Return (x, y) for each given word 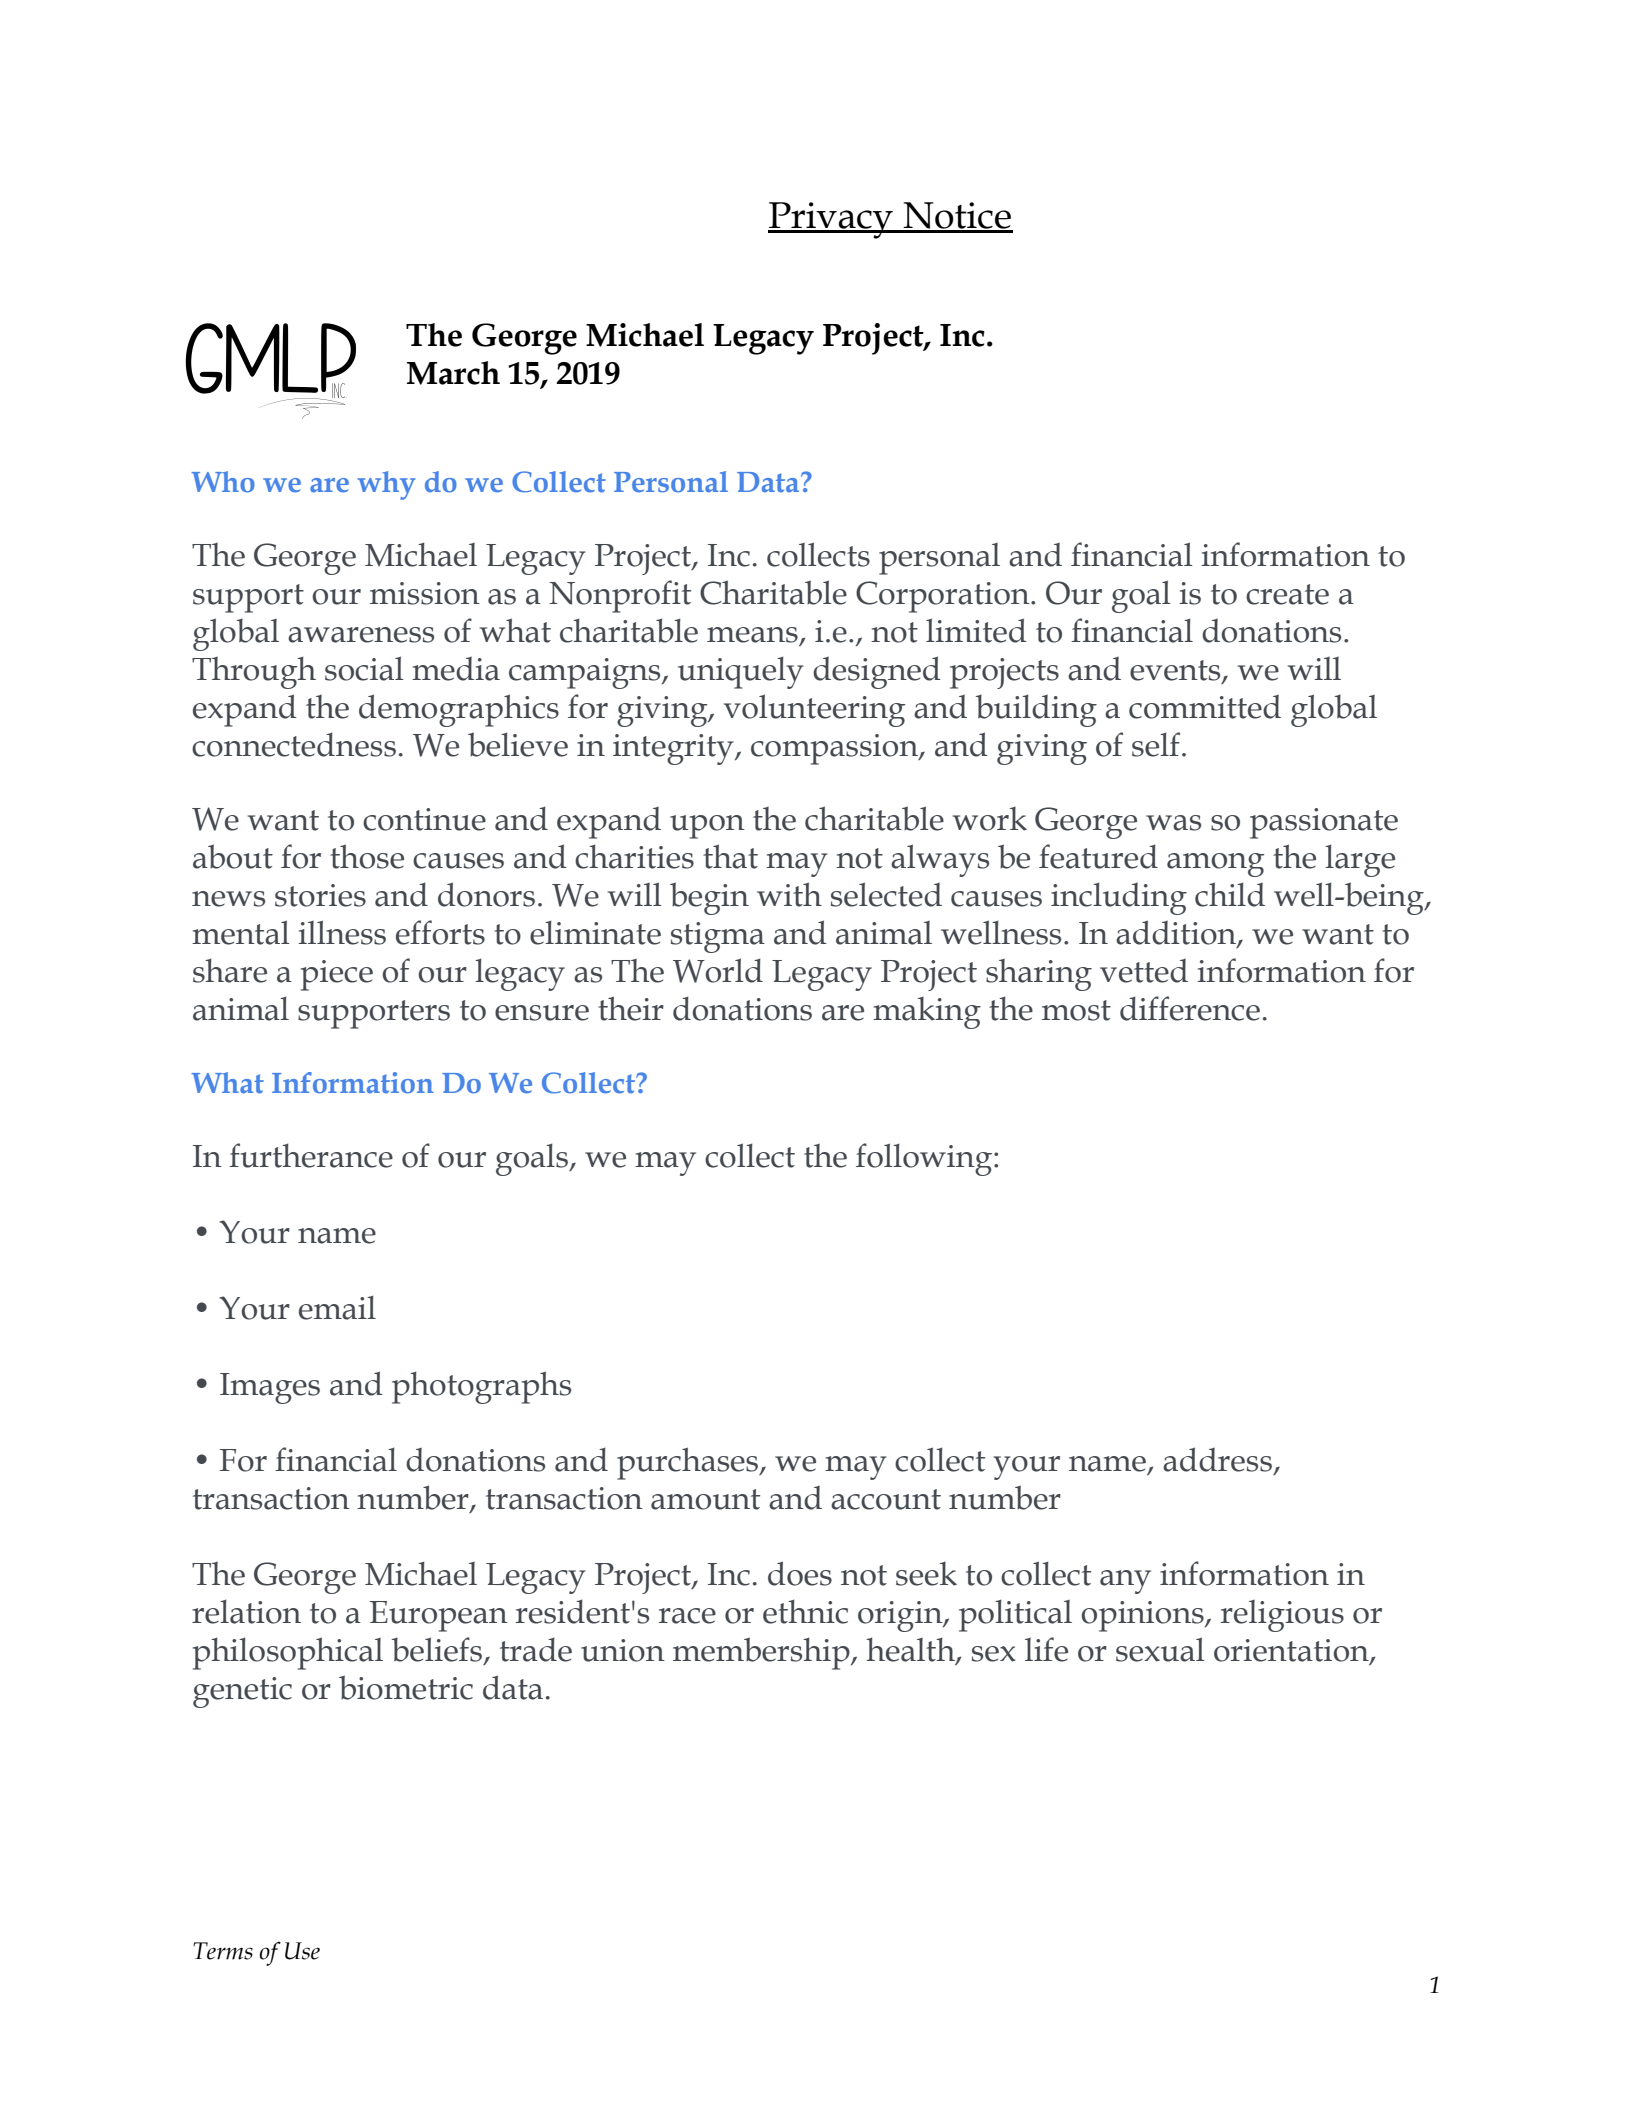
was (1173, 823)
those (367, 856)
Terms (223, 1951)
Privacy (831, 220)
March (453, 373)
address (1217, 1459)
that (730, 856)
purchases (689, 1463)
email (337, 1307)
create (1287, 594)
